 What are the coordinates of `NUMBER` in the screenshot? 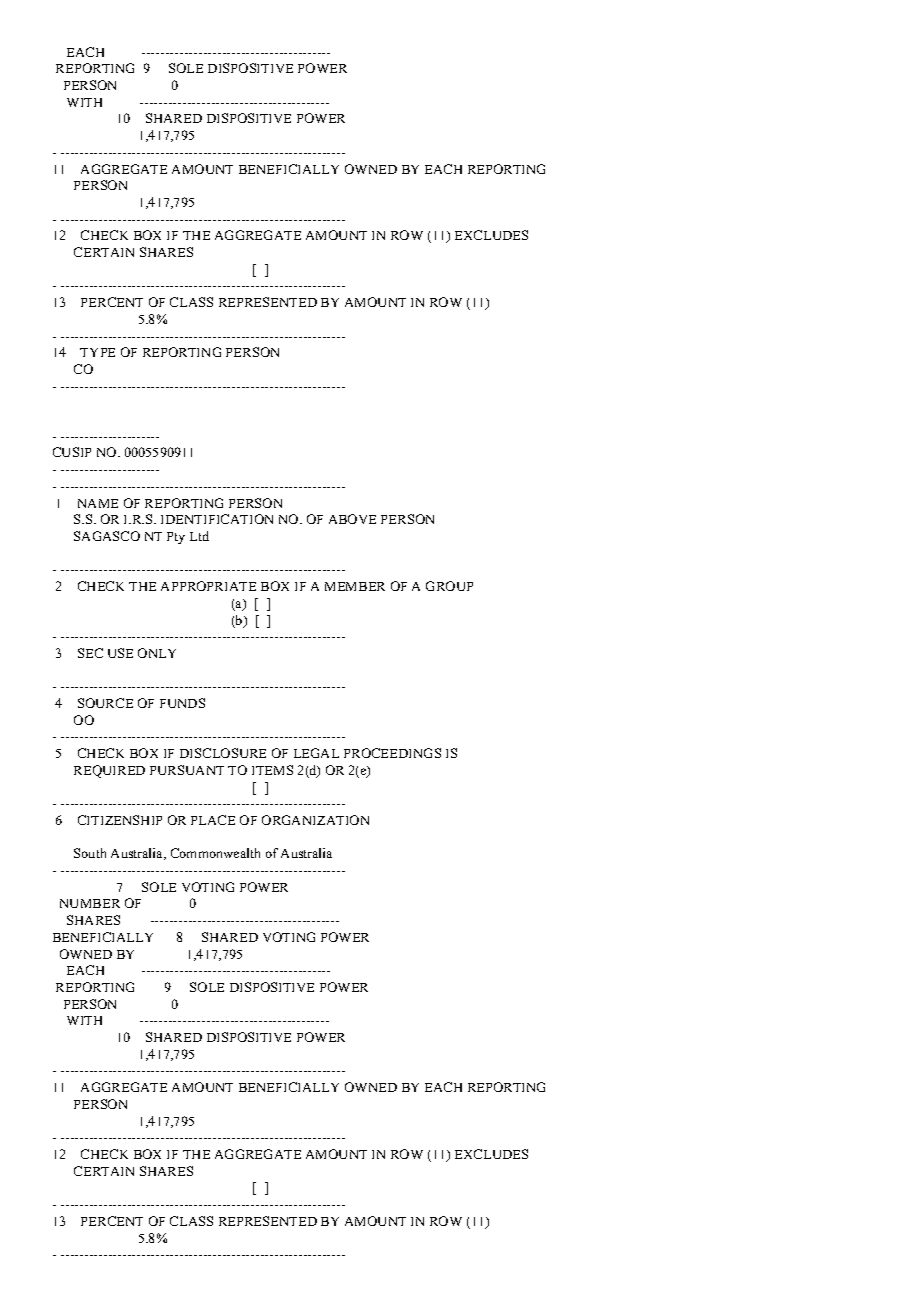 It's located at (90, 903).
